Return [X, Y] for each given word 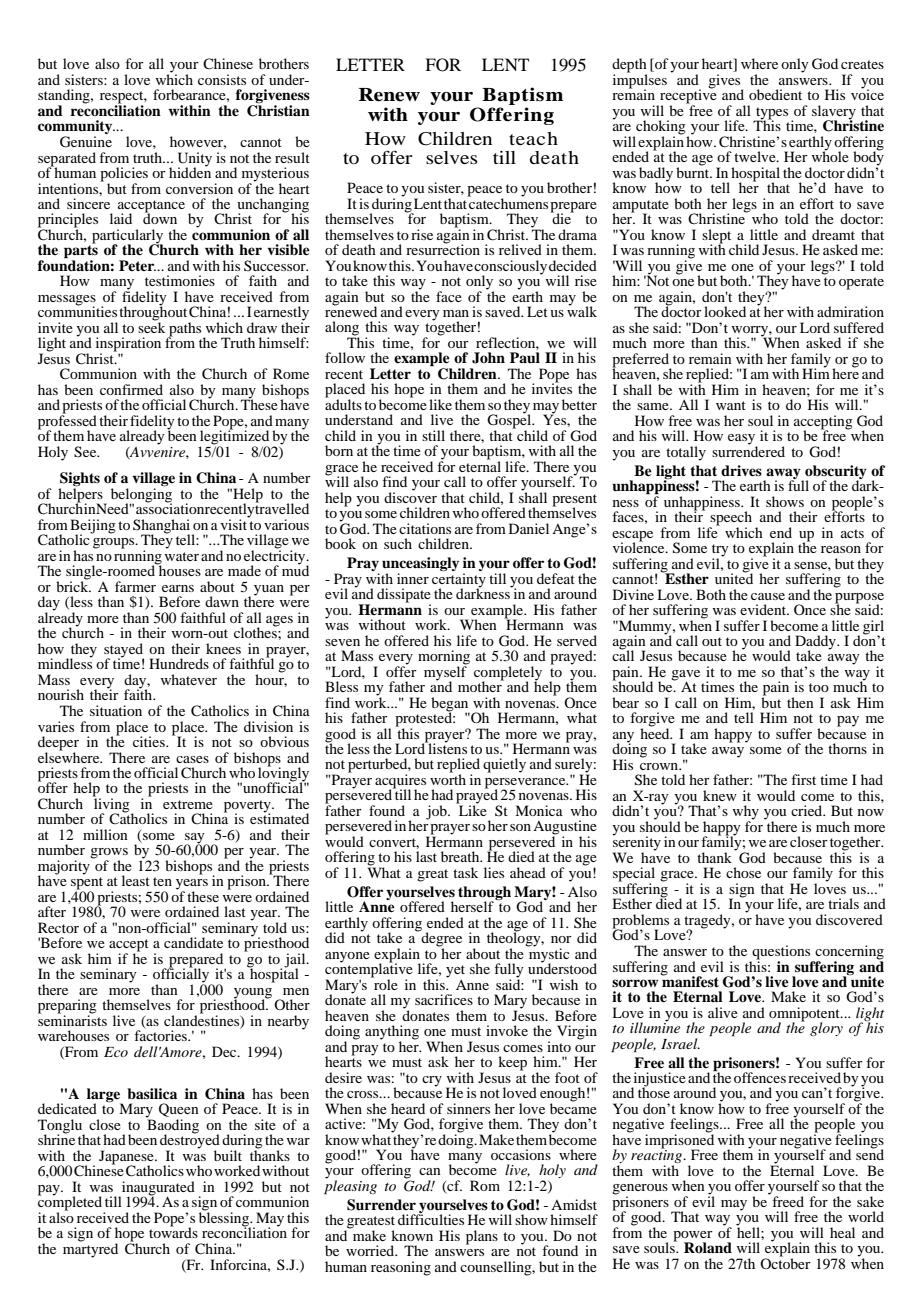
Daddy [816, 643]
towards [173, 1231]
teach [533, 138]
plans [482, 1237]
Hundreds [179, 663]
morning [444, 658]
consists [222, 79]
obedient [775, 94]
